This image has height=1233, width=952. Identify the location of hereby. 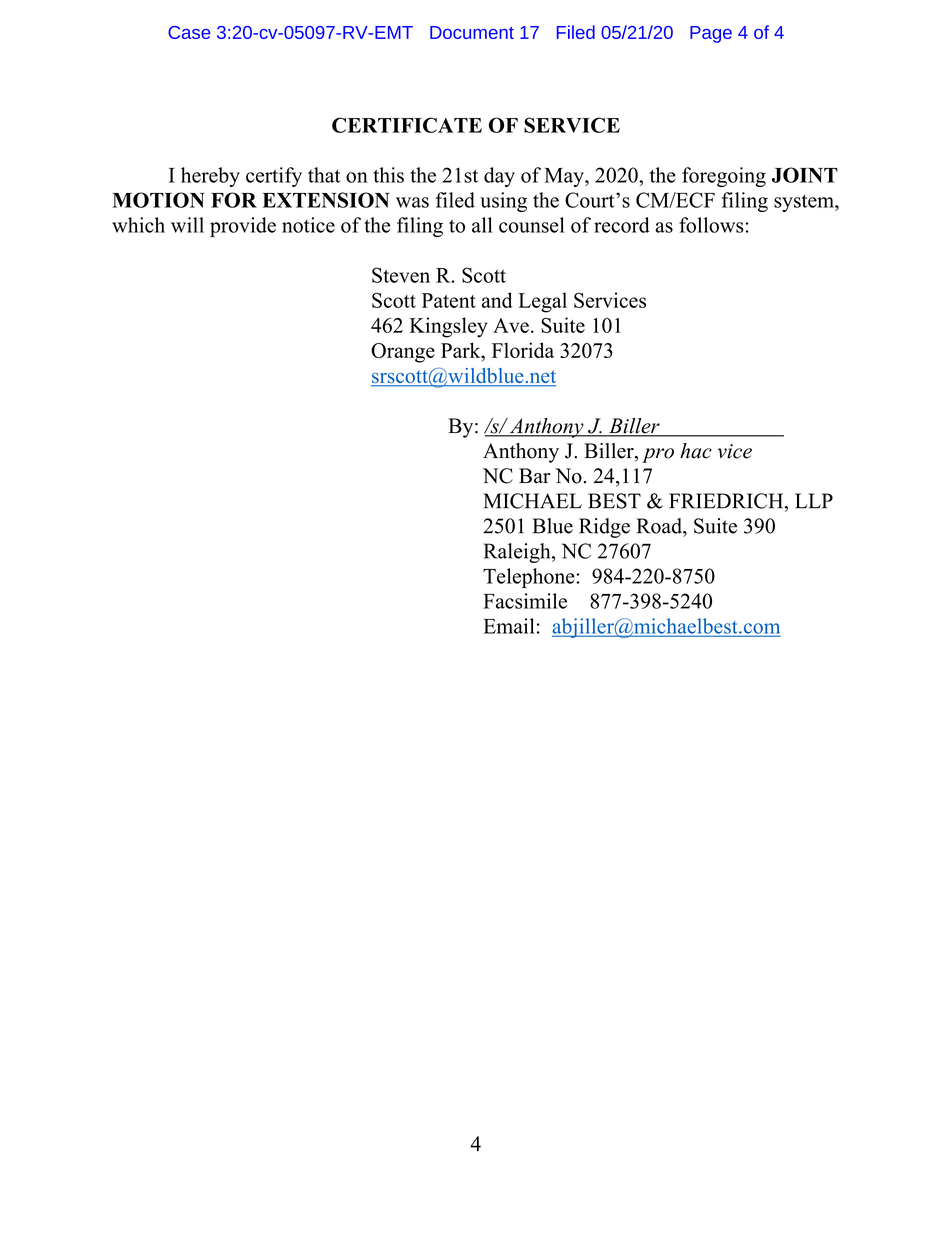
(210, 177).
